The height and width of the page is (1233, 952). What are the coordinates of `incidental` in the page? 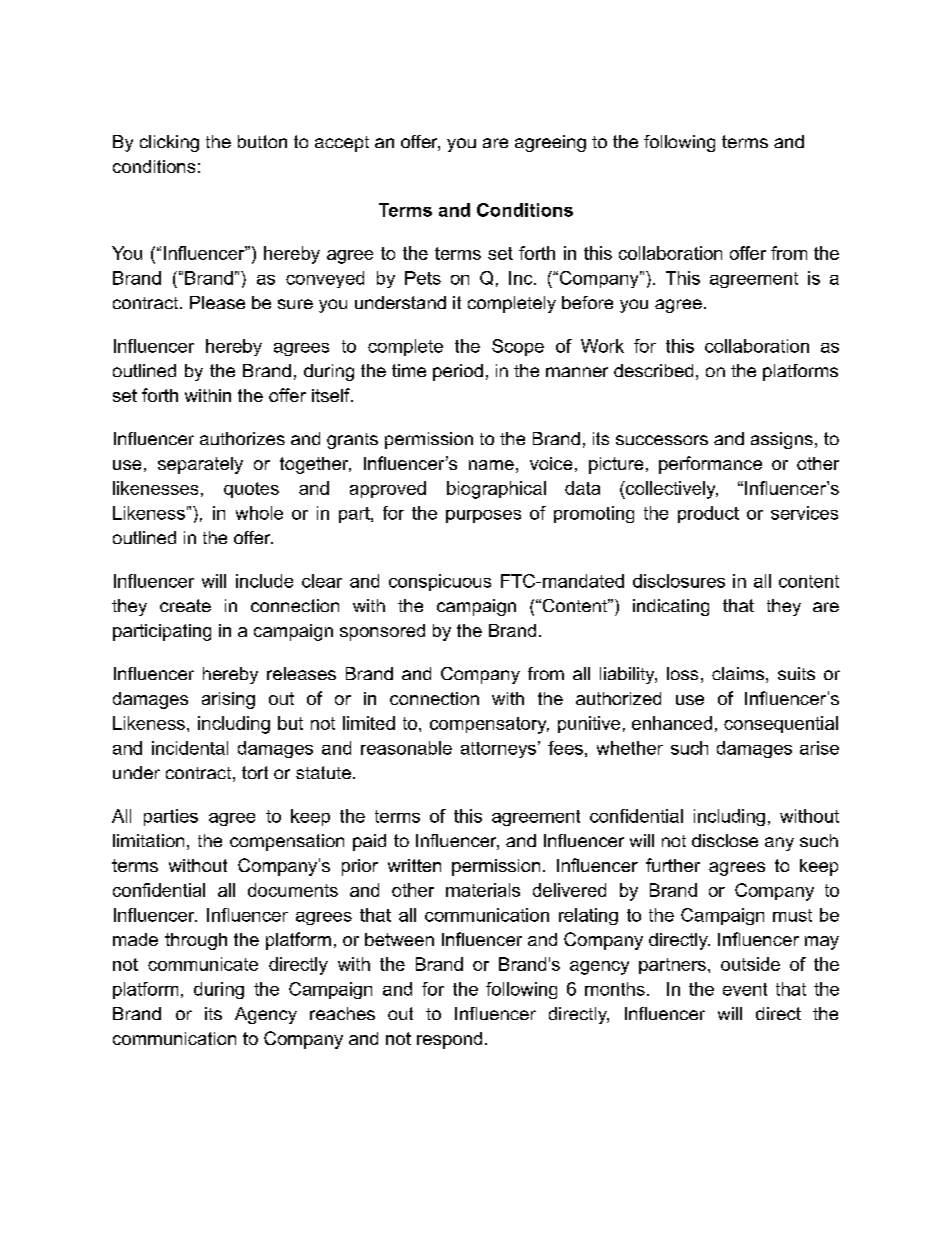 It's located at (190, 748).
